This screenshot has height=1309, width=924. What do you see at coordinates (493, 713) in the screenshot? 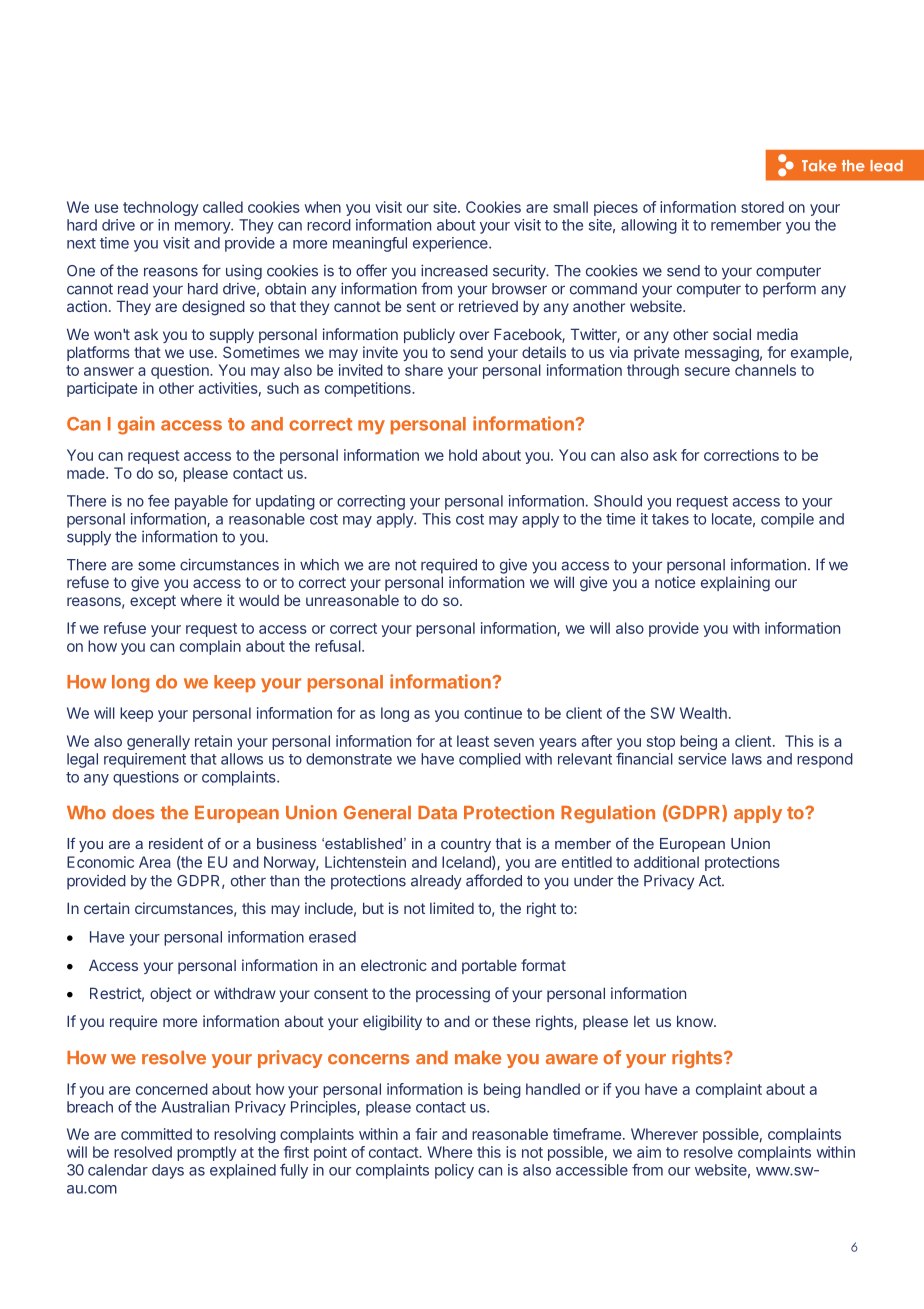
I see `continue` at bounding box center [493, 713].
